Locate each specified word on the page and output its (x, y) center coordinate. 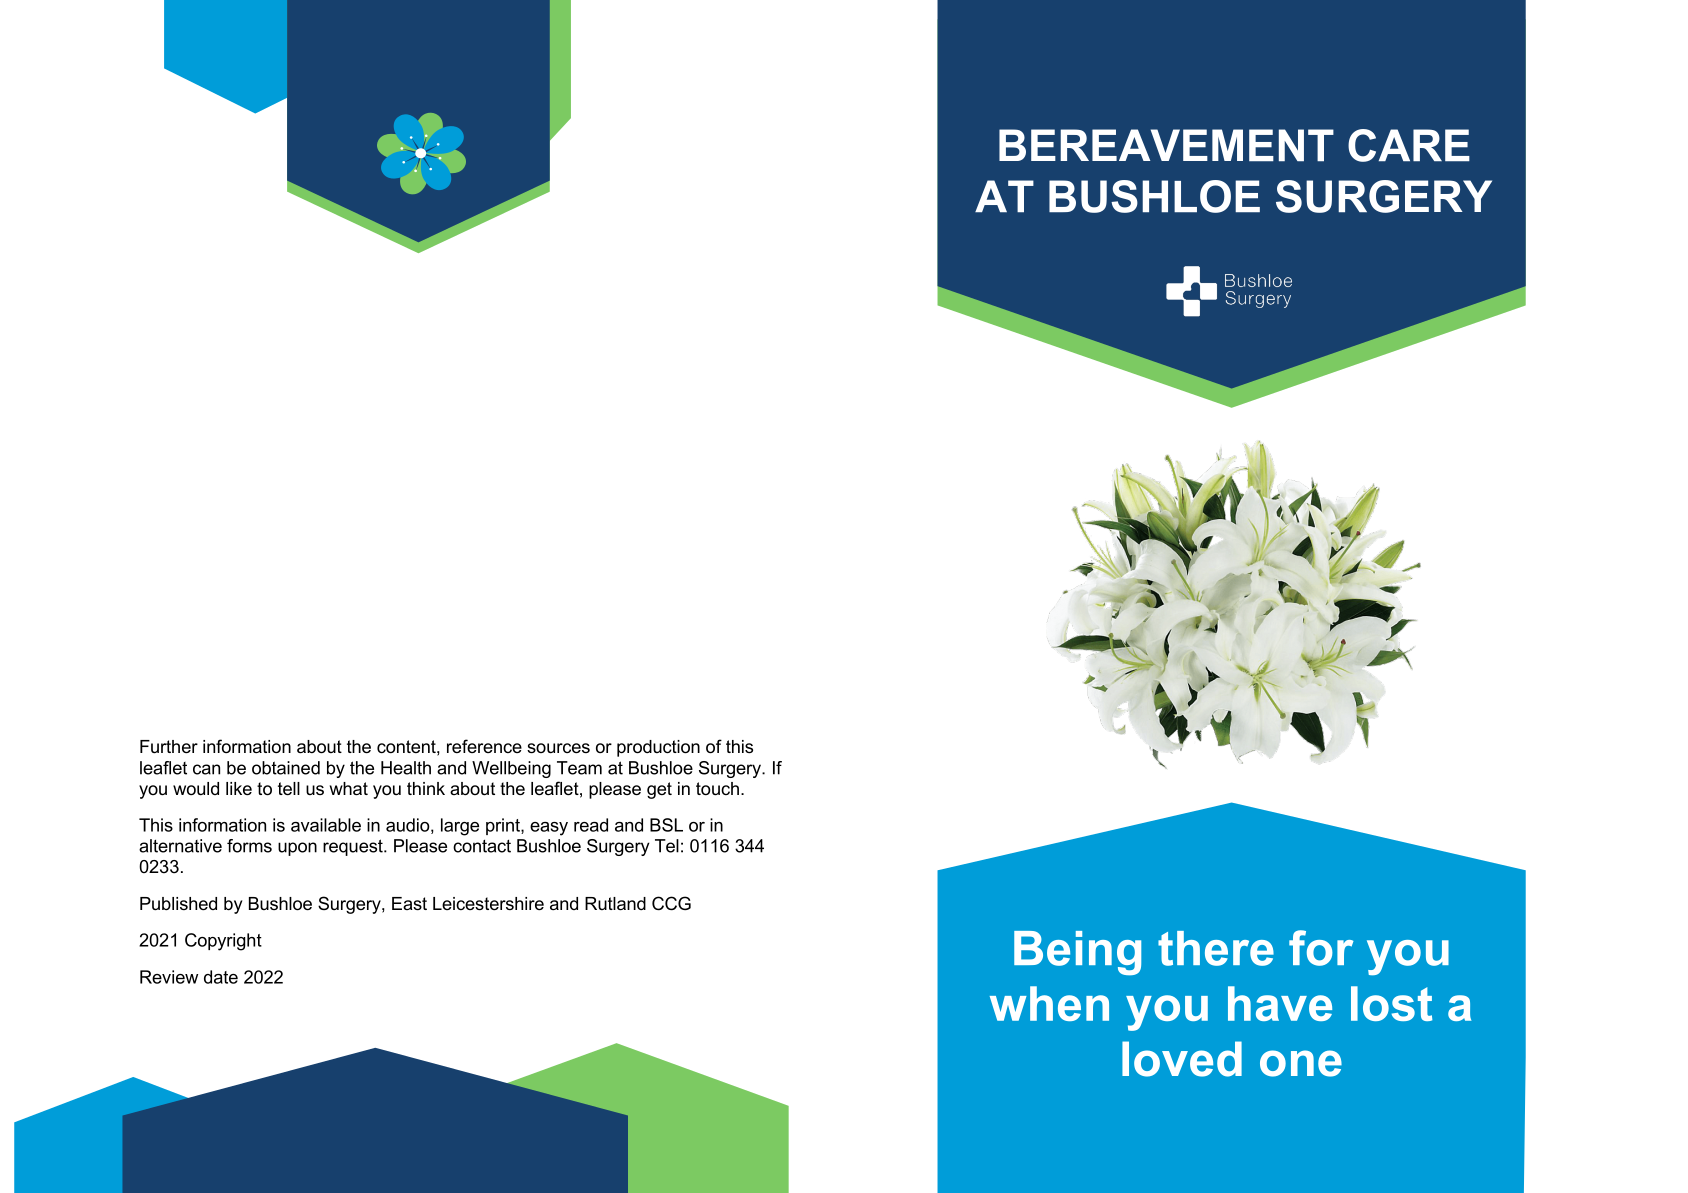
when (1049, 1003)
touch (717, 789)
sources (558, 748)
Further (169, 747)
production (658, 748)
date (221, 977)
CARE (1409, 145)
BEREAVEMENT (1166, 145)
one (1301, 1063)
